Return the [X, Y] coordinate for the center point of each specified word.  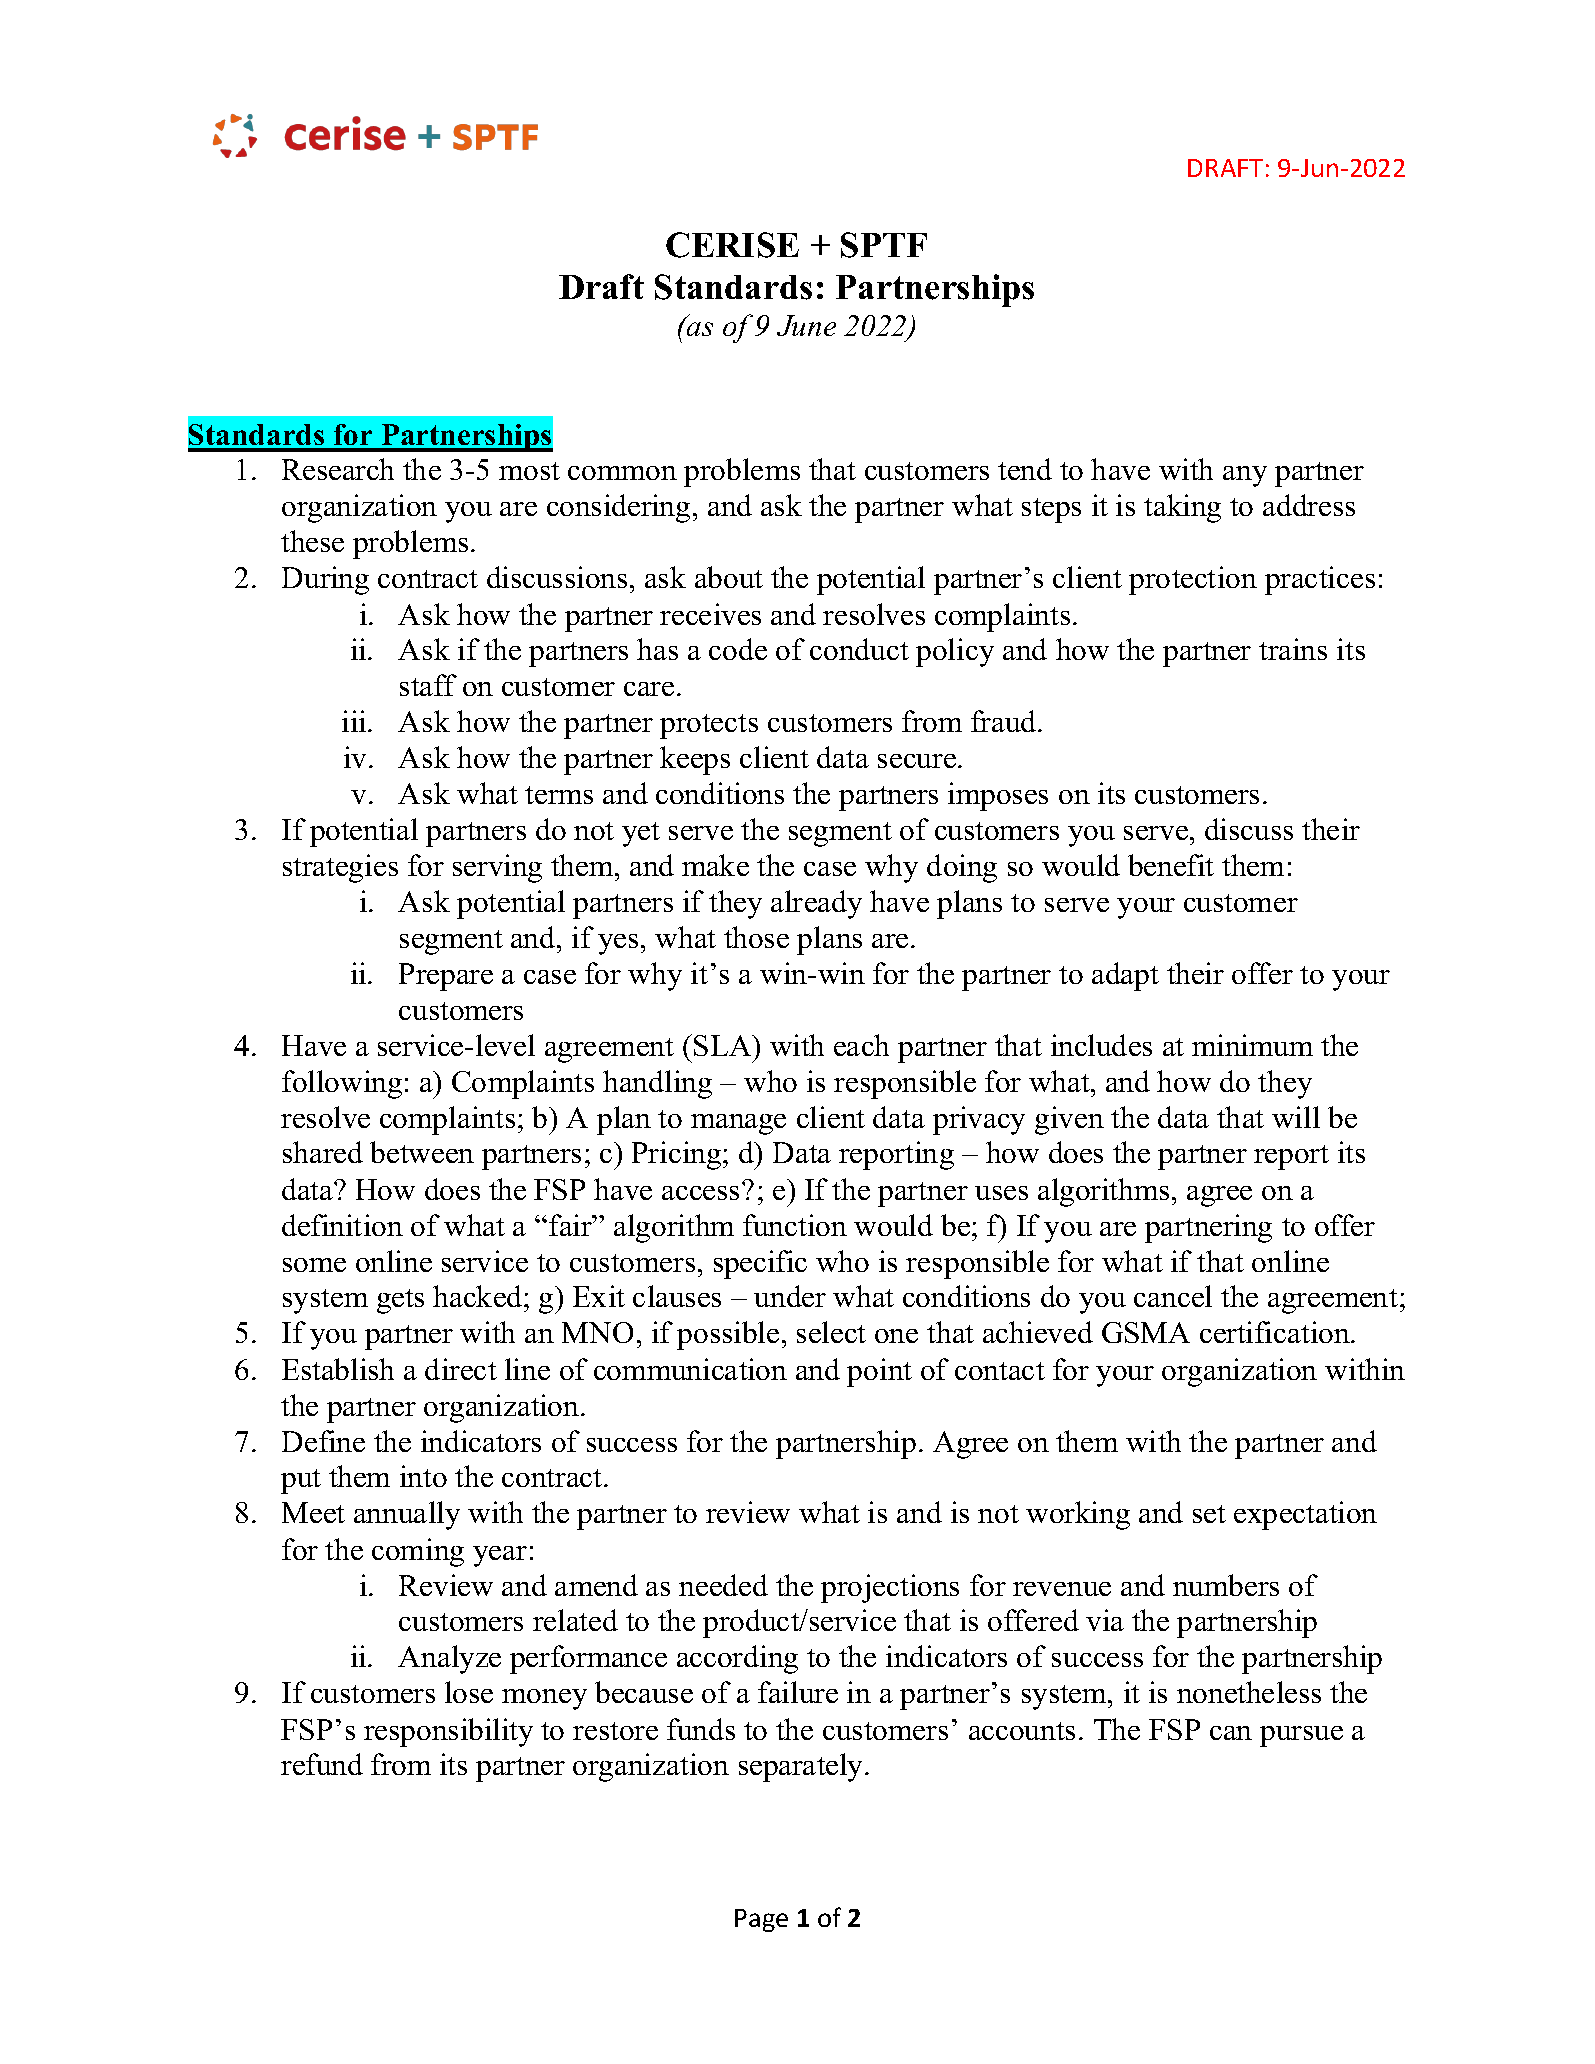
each [861, 1045]
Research [338, 469]
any [1245, 476]
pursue [1301, 1736]
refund [322, 1764]
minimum [1252, 1045]
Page [761, 1920]
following [342, 1084]
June [806, 325]
